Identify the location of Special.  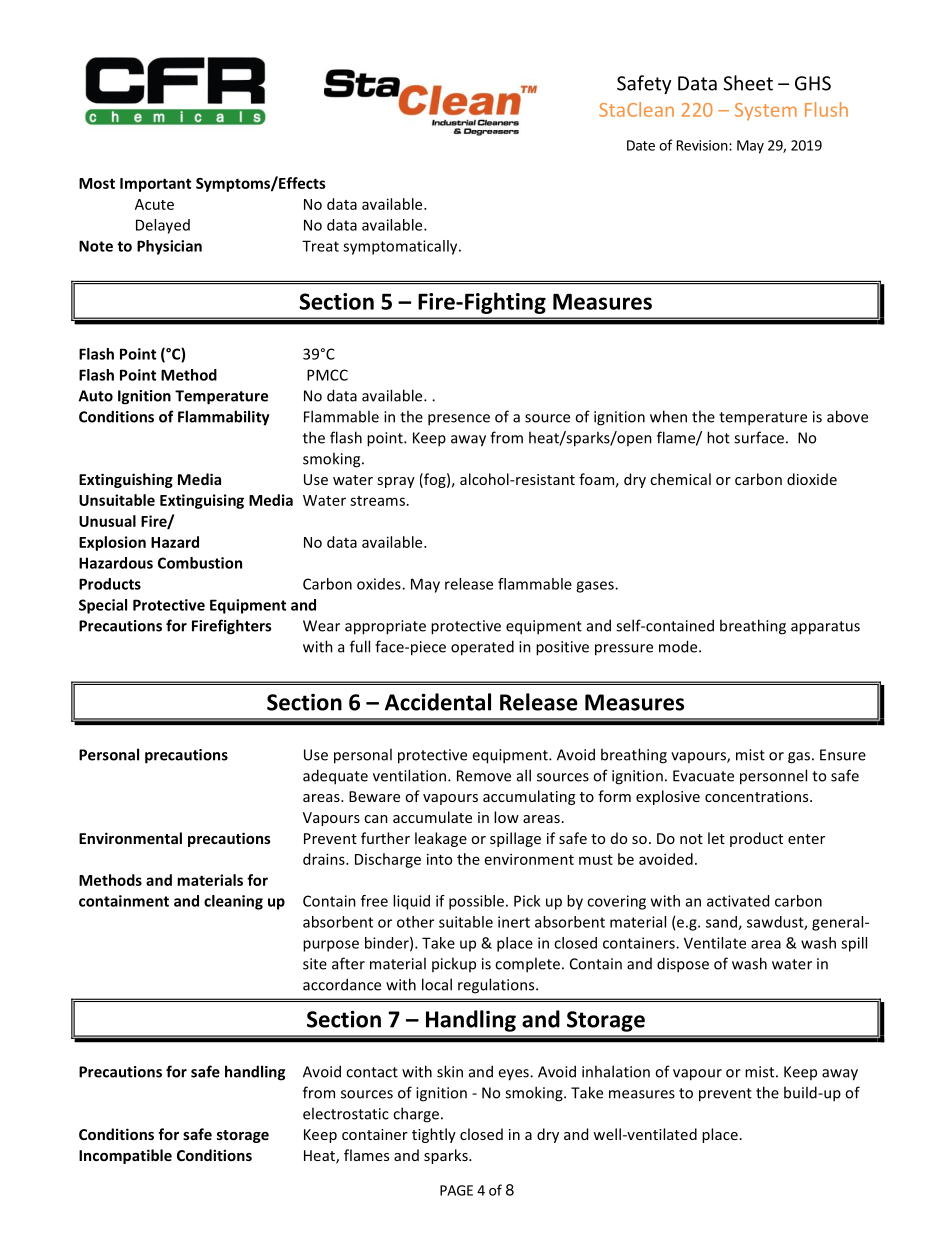
(103, 606).
